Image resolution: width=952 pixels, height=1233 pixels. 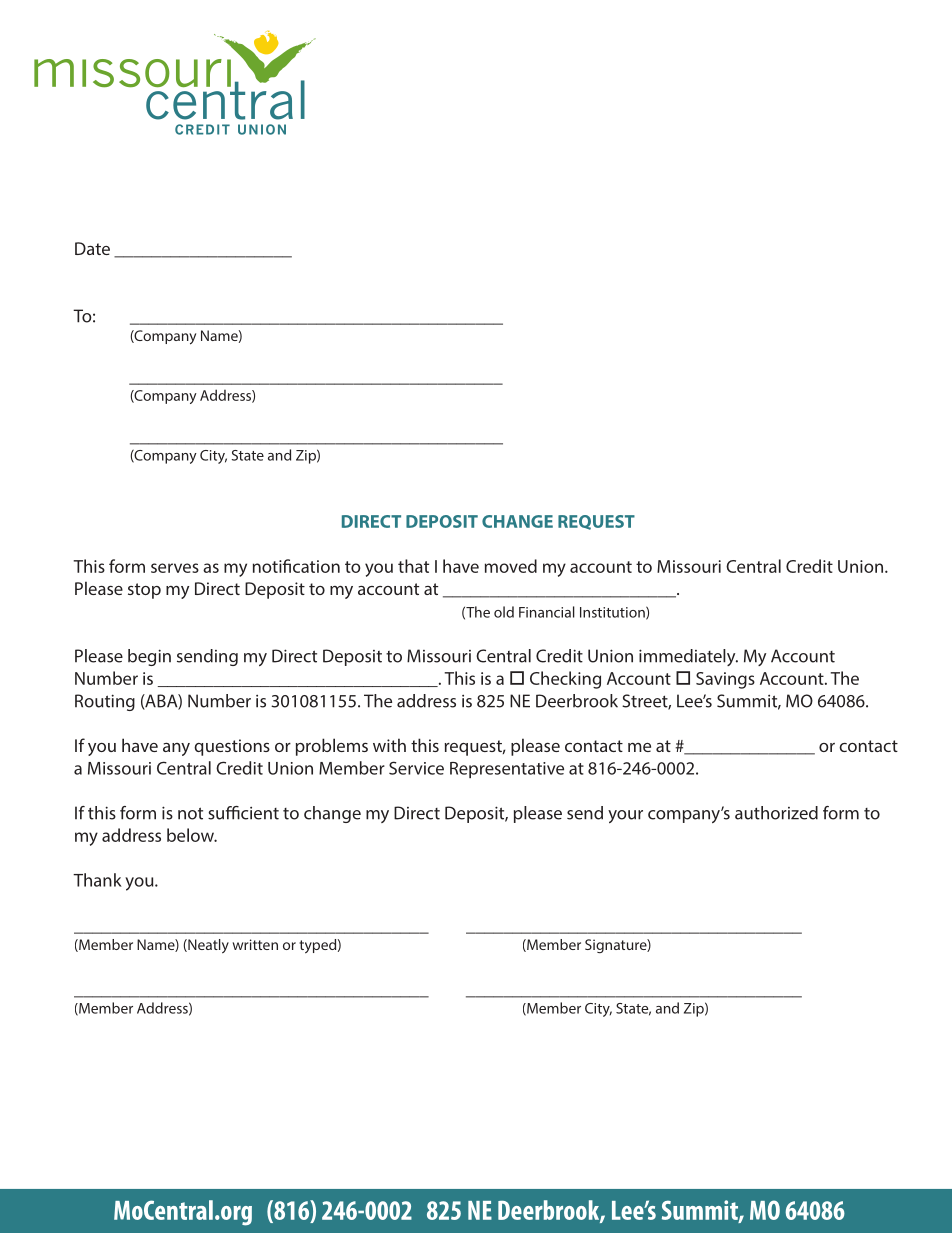 What do you see at coordinates (413, 566) in the document?
I see `that` at bounding box center [413, 566].
